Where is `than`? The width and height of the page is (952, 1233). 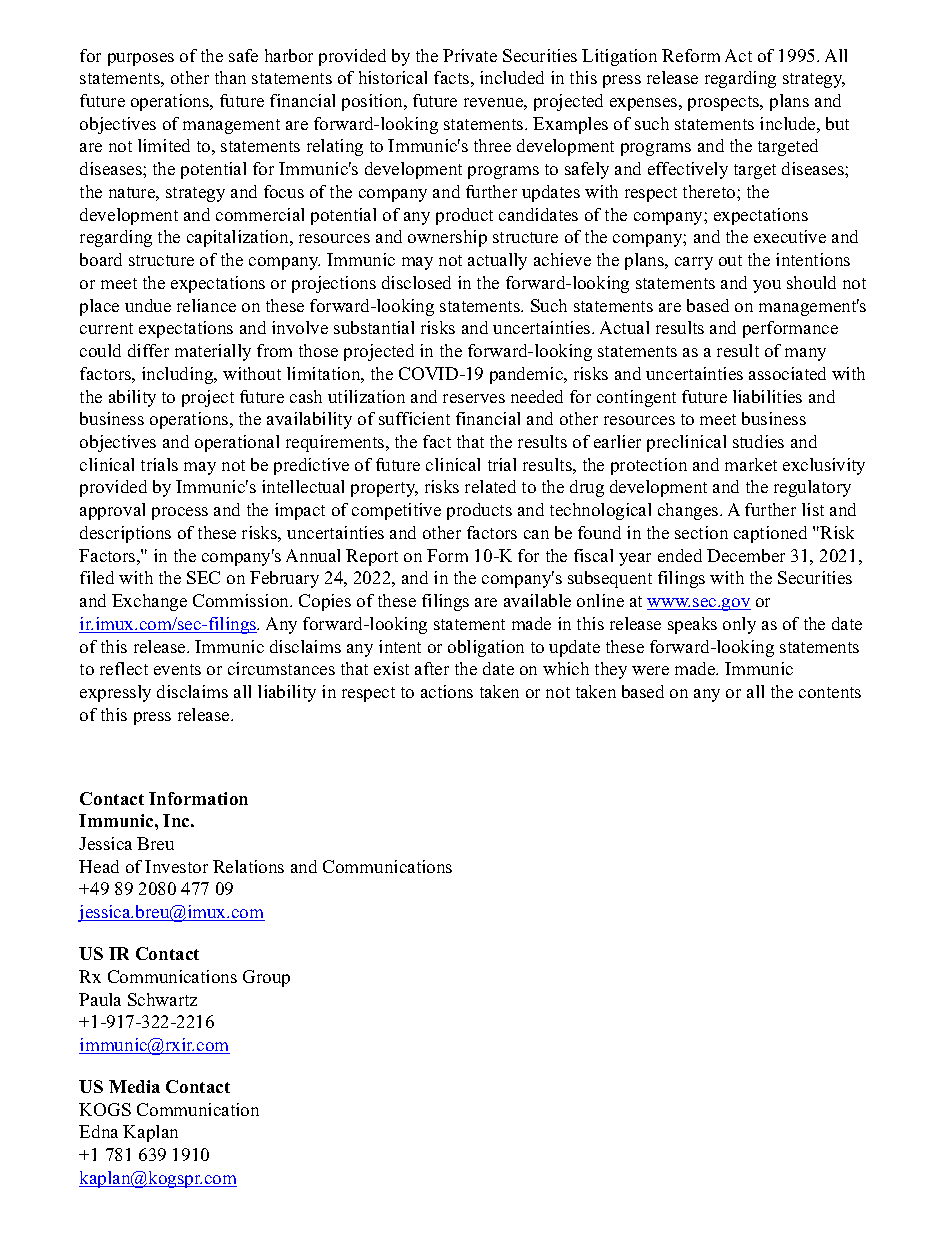 than is located at coordinates (230, 77).
